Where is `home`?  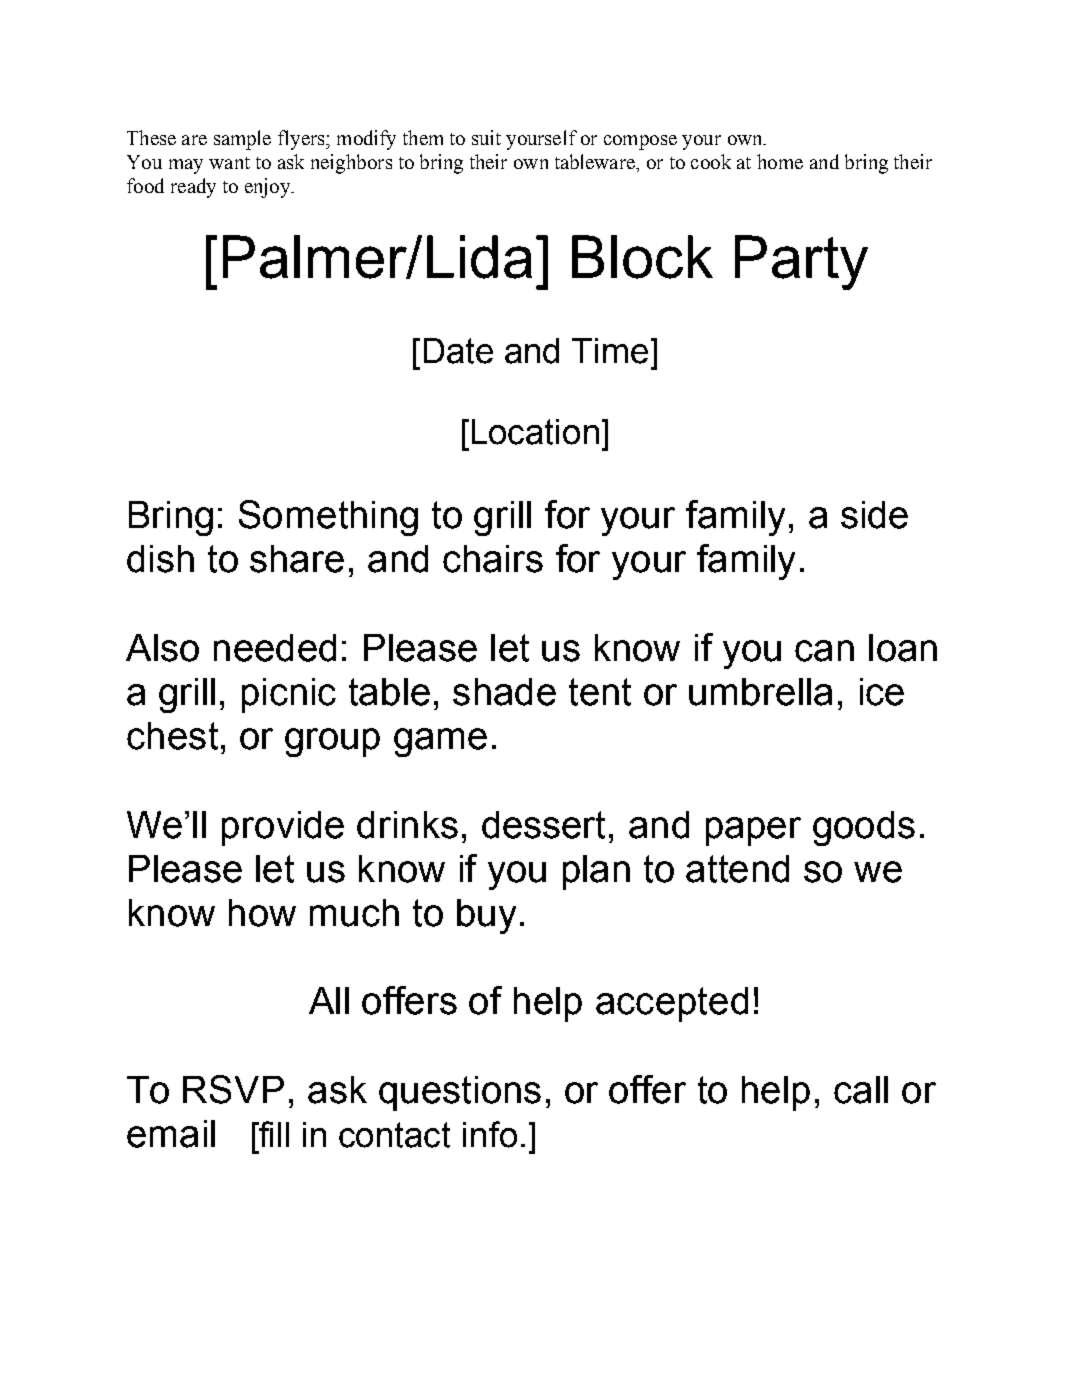 home is located at coordinates (780, 161).
